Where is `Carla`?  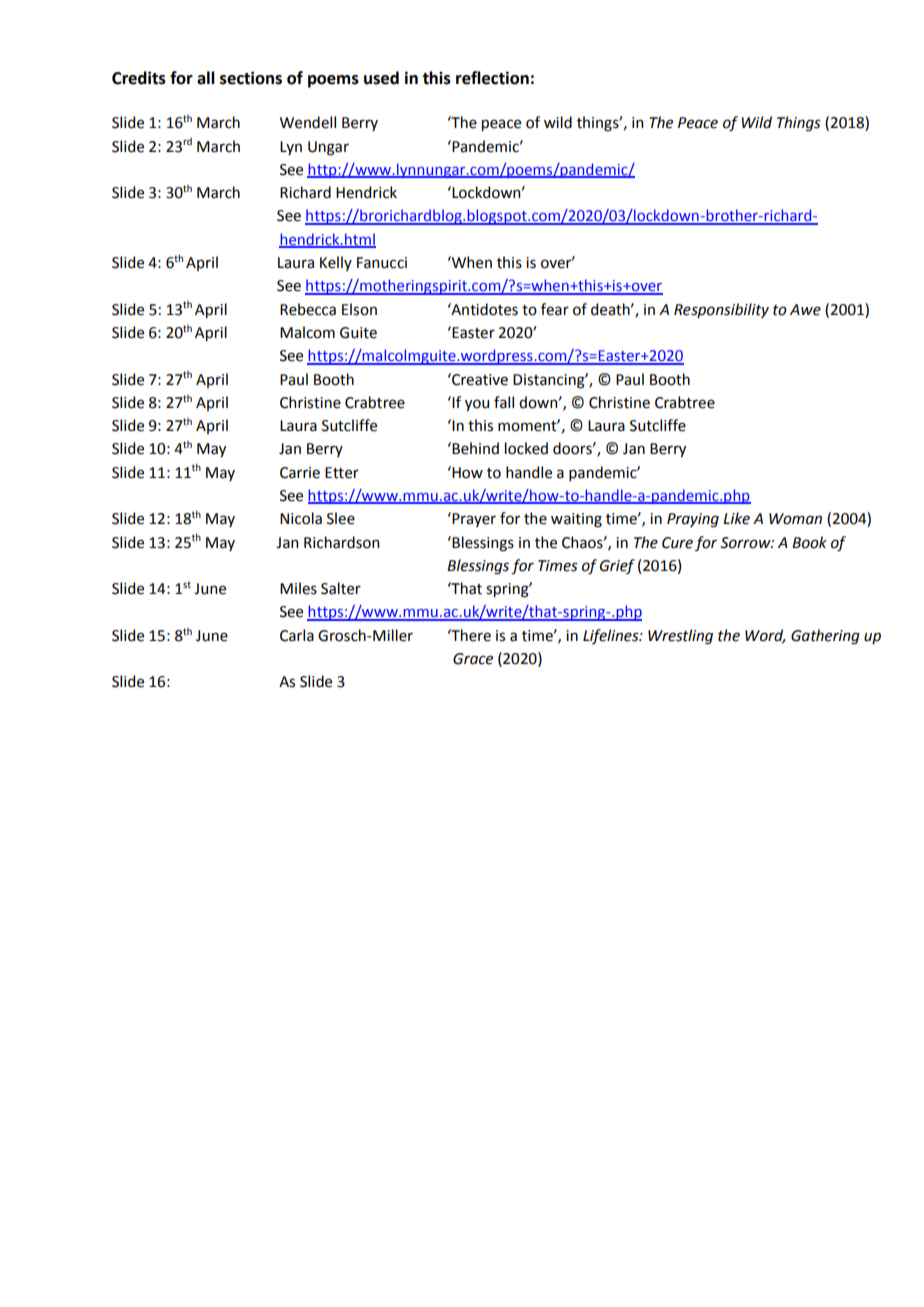 Carla is located at coordinates (297, 635).
